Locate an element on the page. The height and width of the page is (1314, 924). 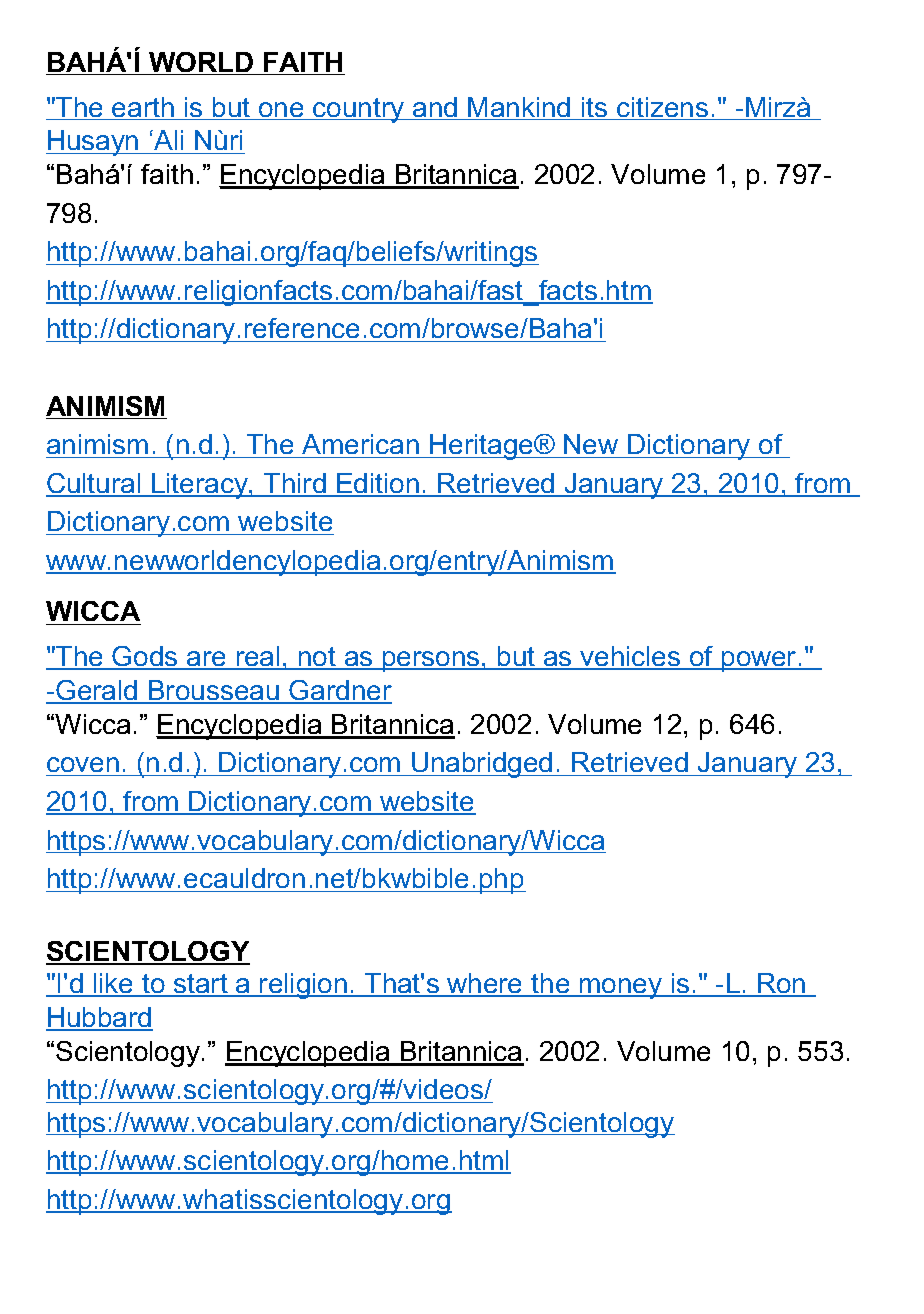
Edition is located at coordinates (378, 484).
